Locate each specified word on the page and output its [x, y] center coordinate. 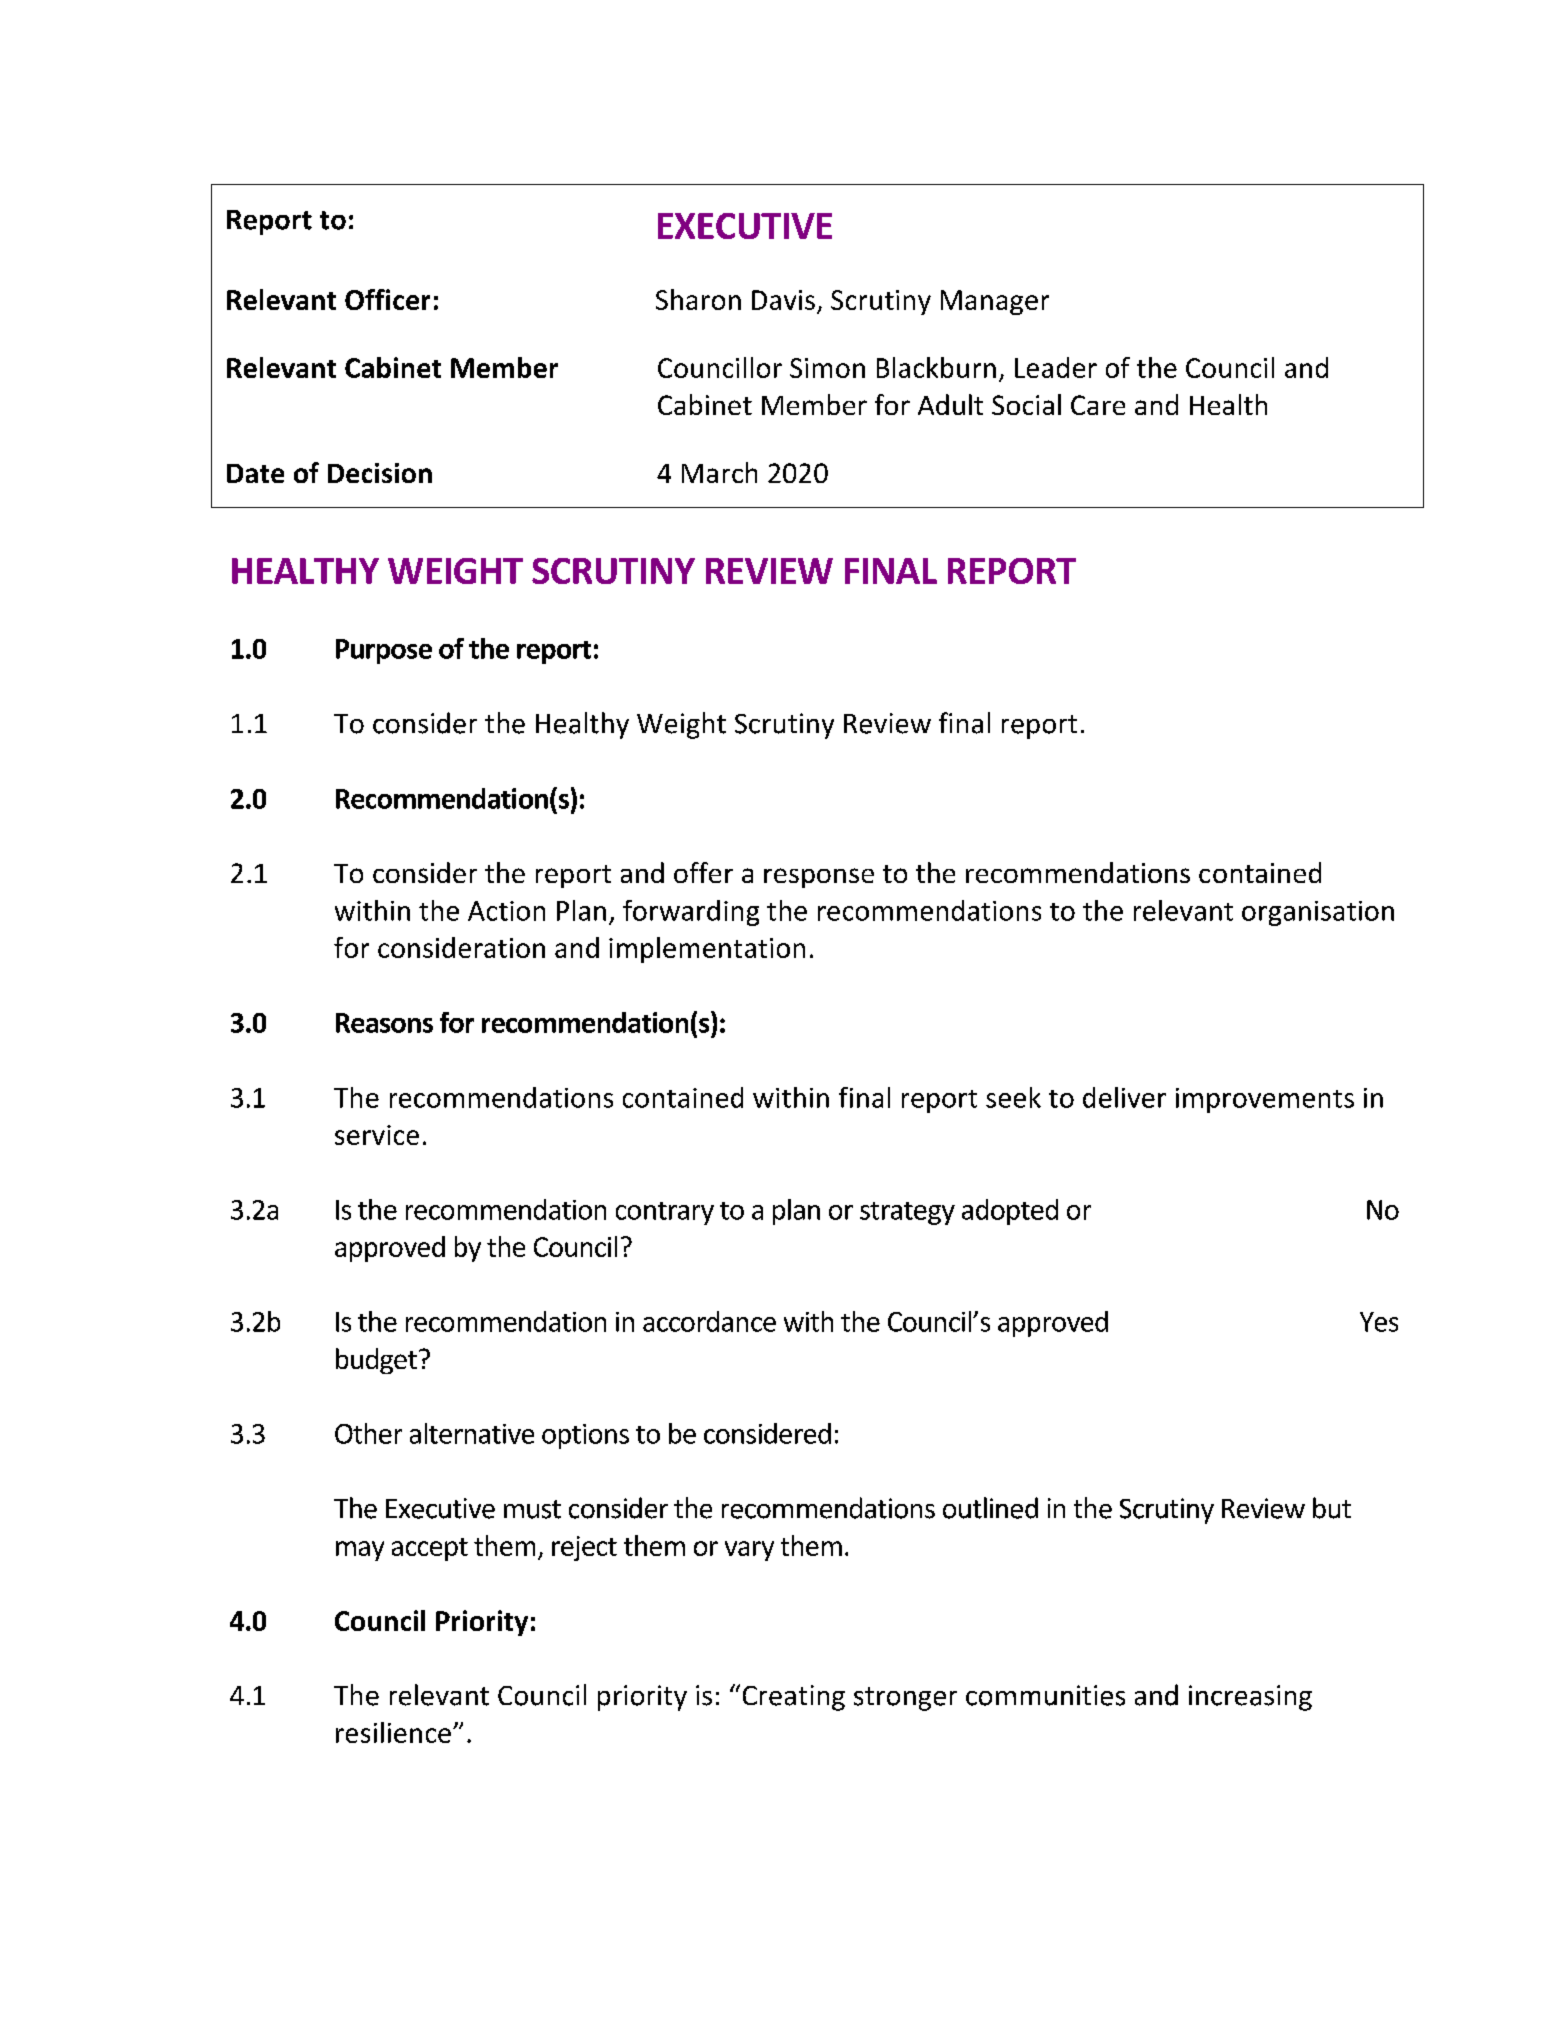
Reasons [384, 1023]
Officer [387, 299]
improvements [1265, 1100]
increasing [1250, 1698]
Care [1098, 405]
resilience [393, 1732]
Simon [827, 368]
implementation [707, 950]
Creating [794, 1698]
